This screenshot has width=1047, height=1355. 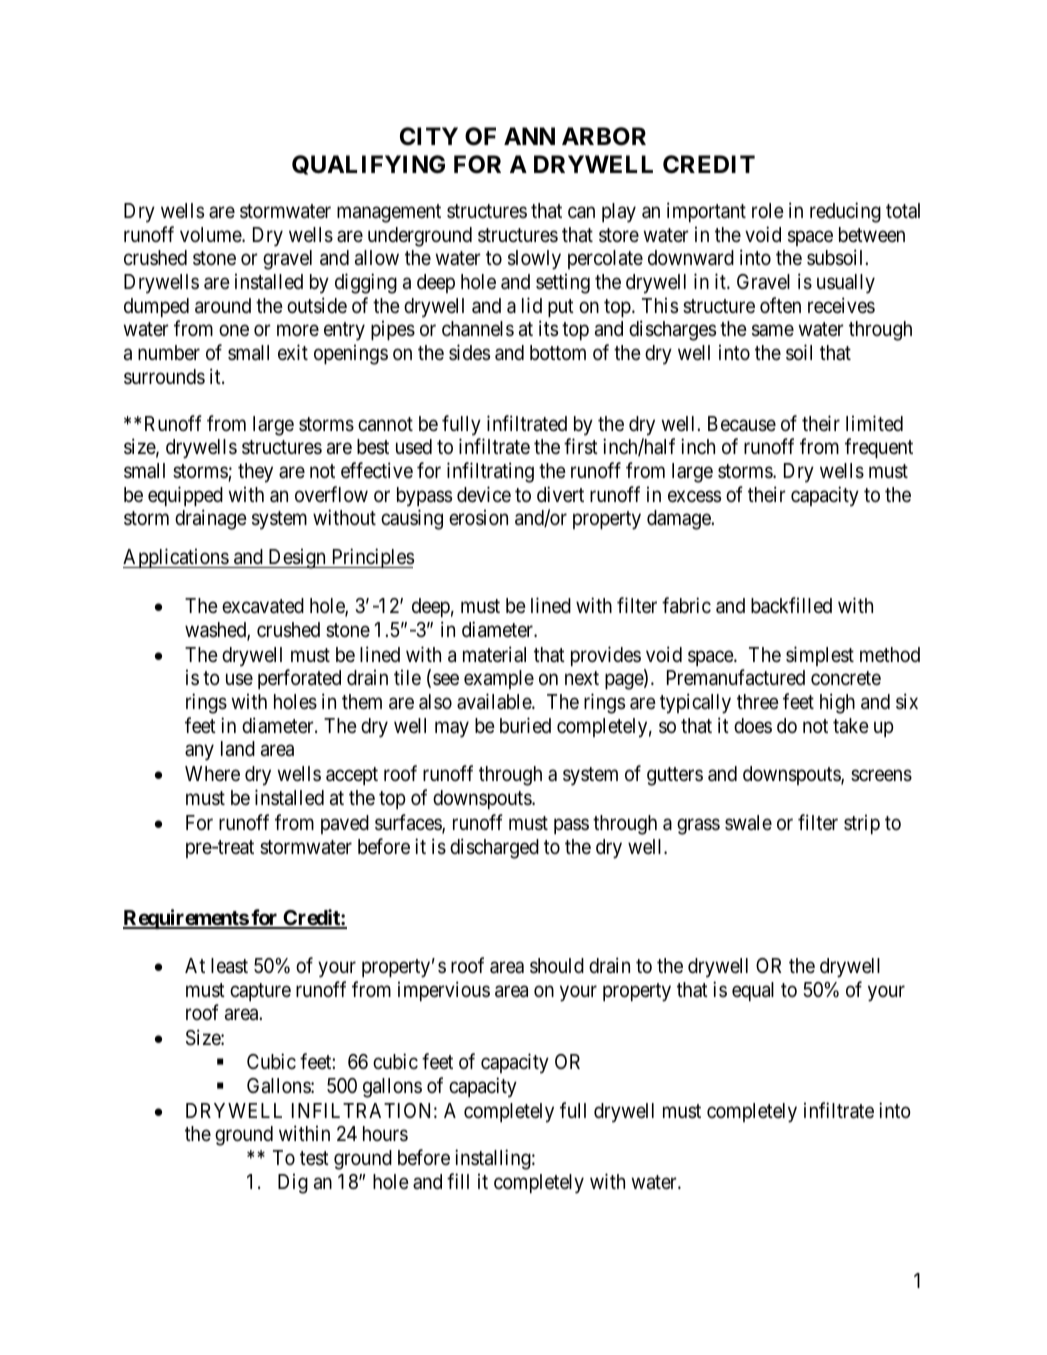 I want to click on test, so click(x=314, y=1158).
